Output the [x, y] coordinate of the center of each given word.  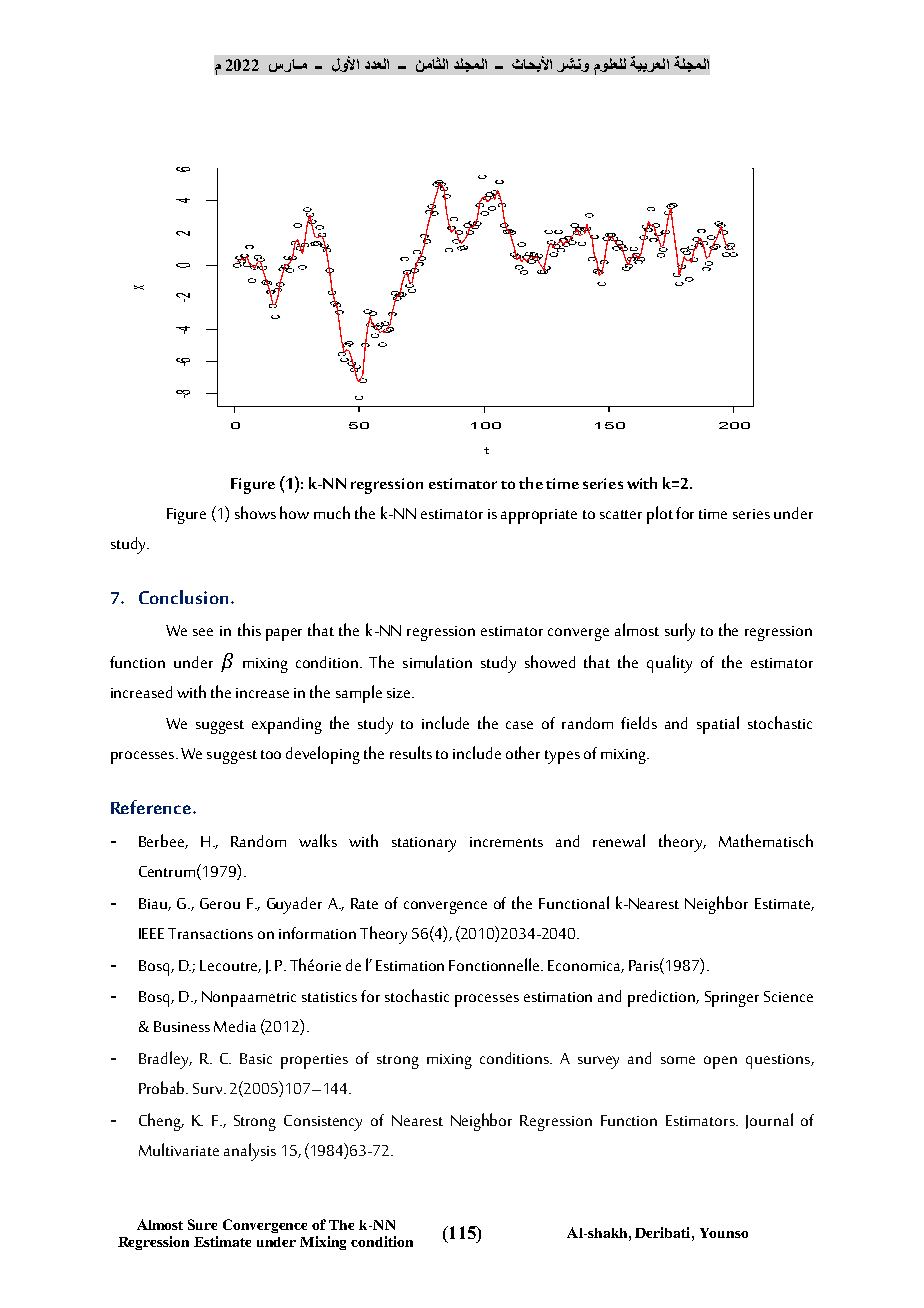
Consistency [323, 1123]
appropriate [539, 516]
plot [660, 515]
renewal [619, 840]
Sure [202, 1224]
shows [255, 512]
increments [506, 842]
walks [318, 840]
